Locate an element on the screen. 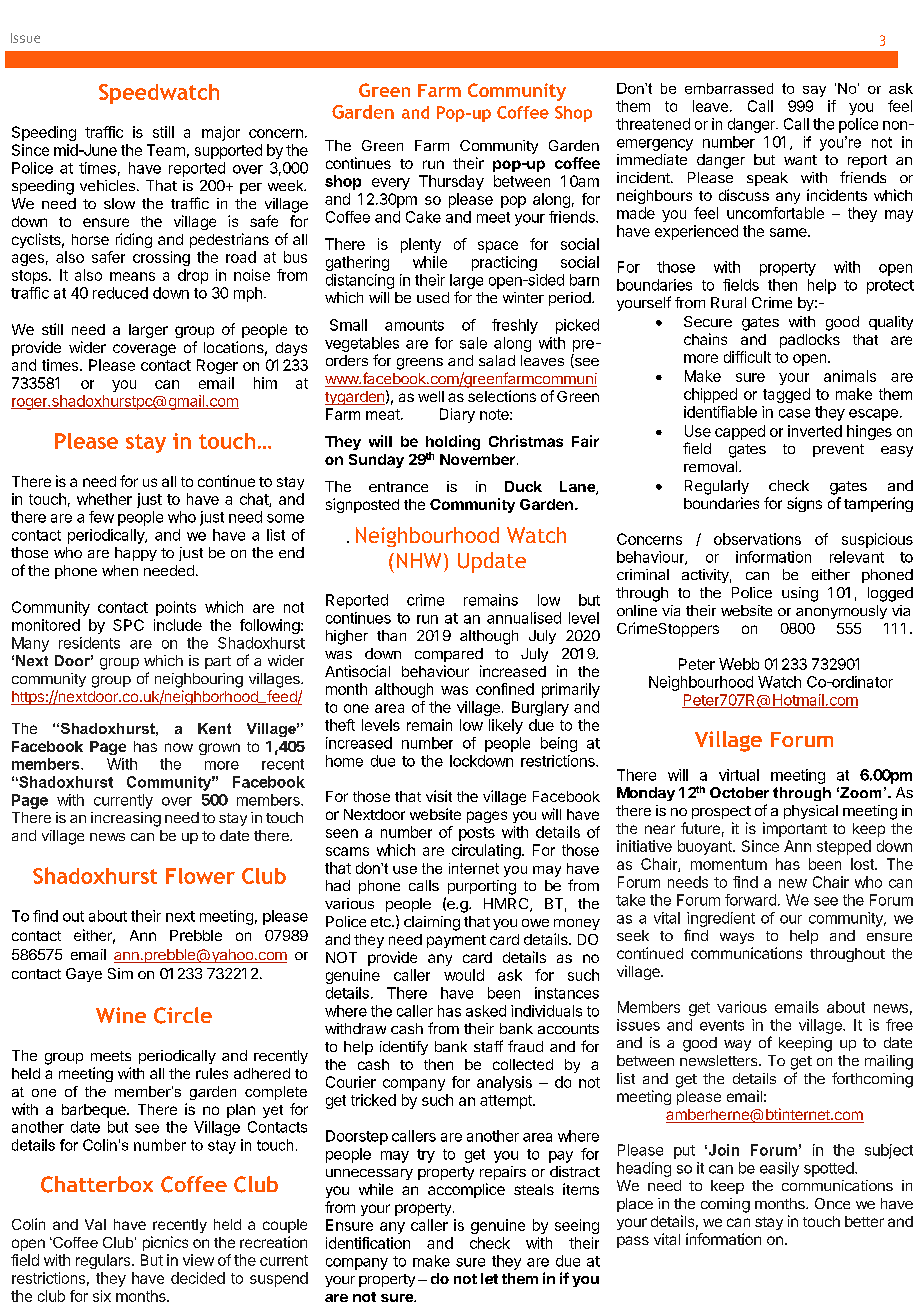  confined is located at coordinates (505, 689).
